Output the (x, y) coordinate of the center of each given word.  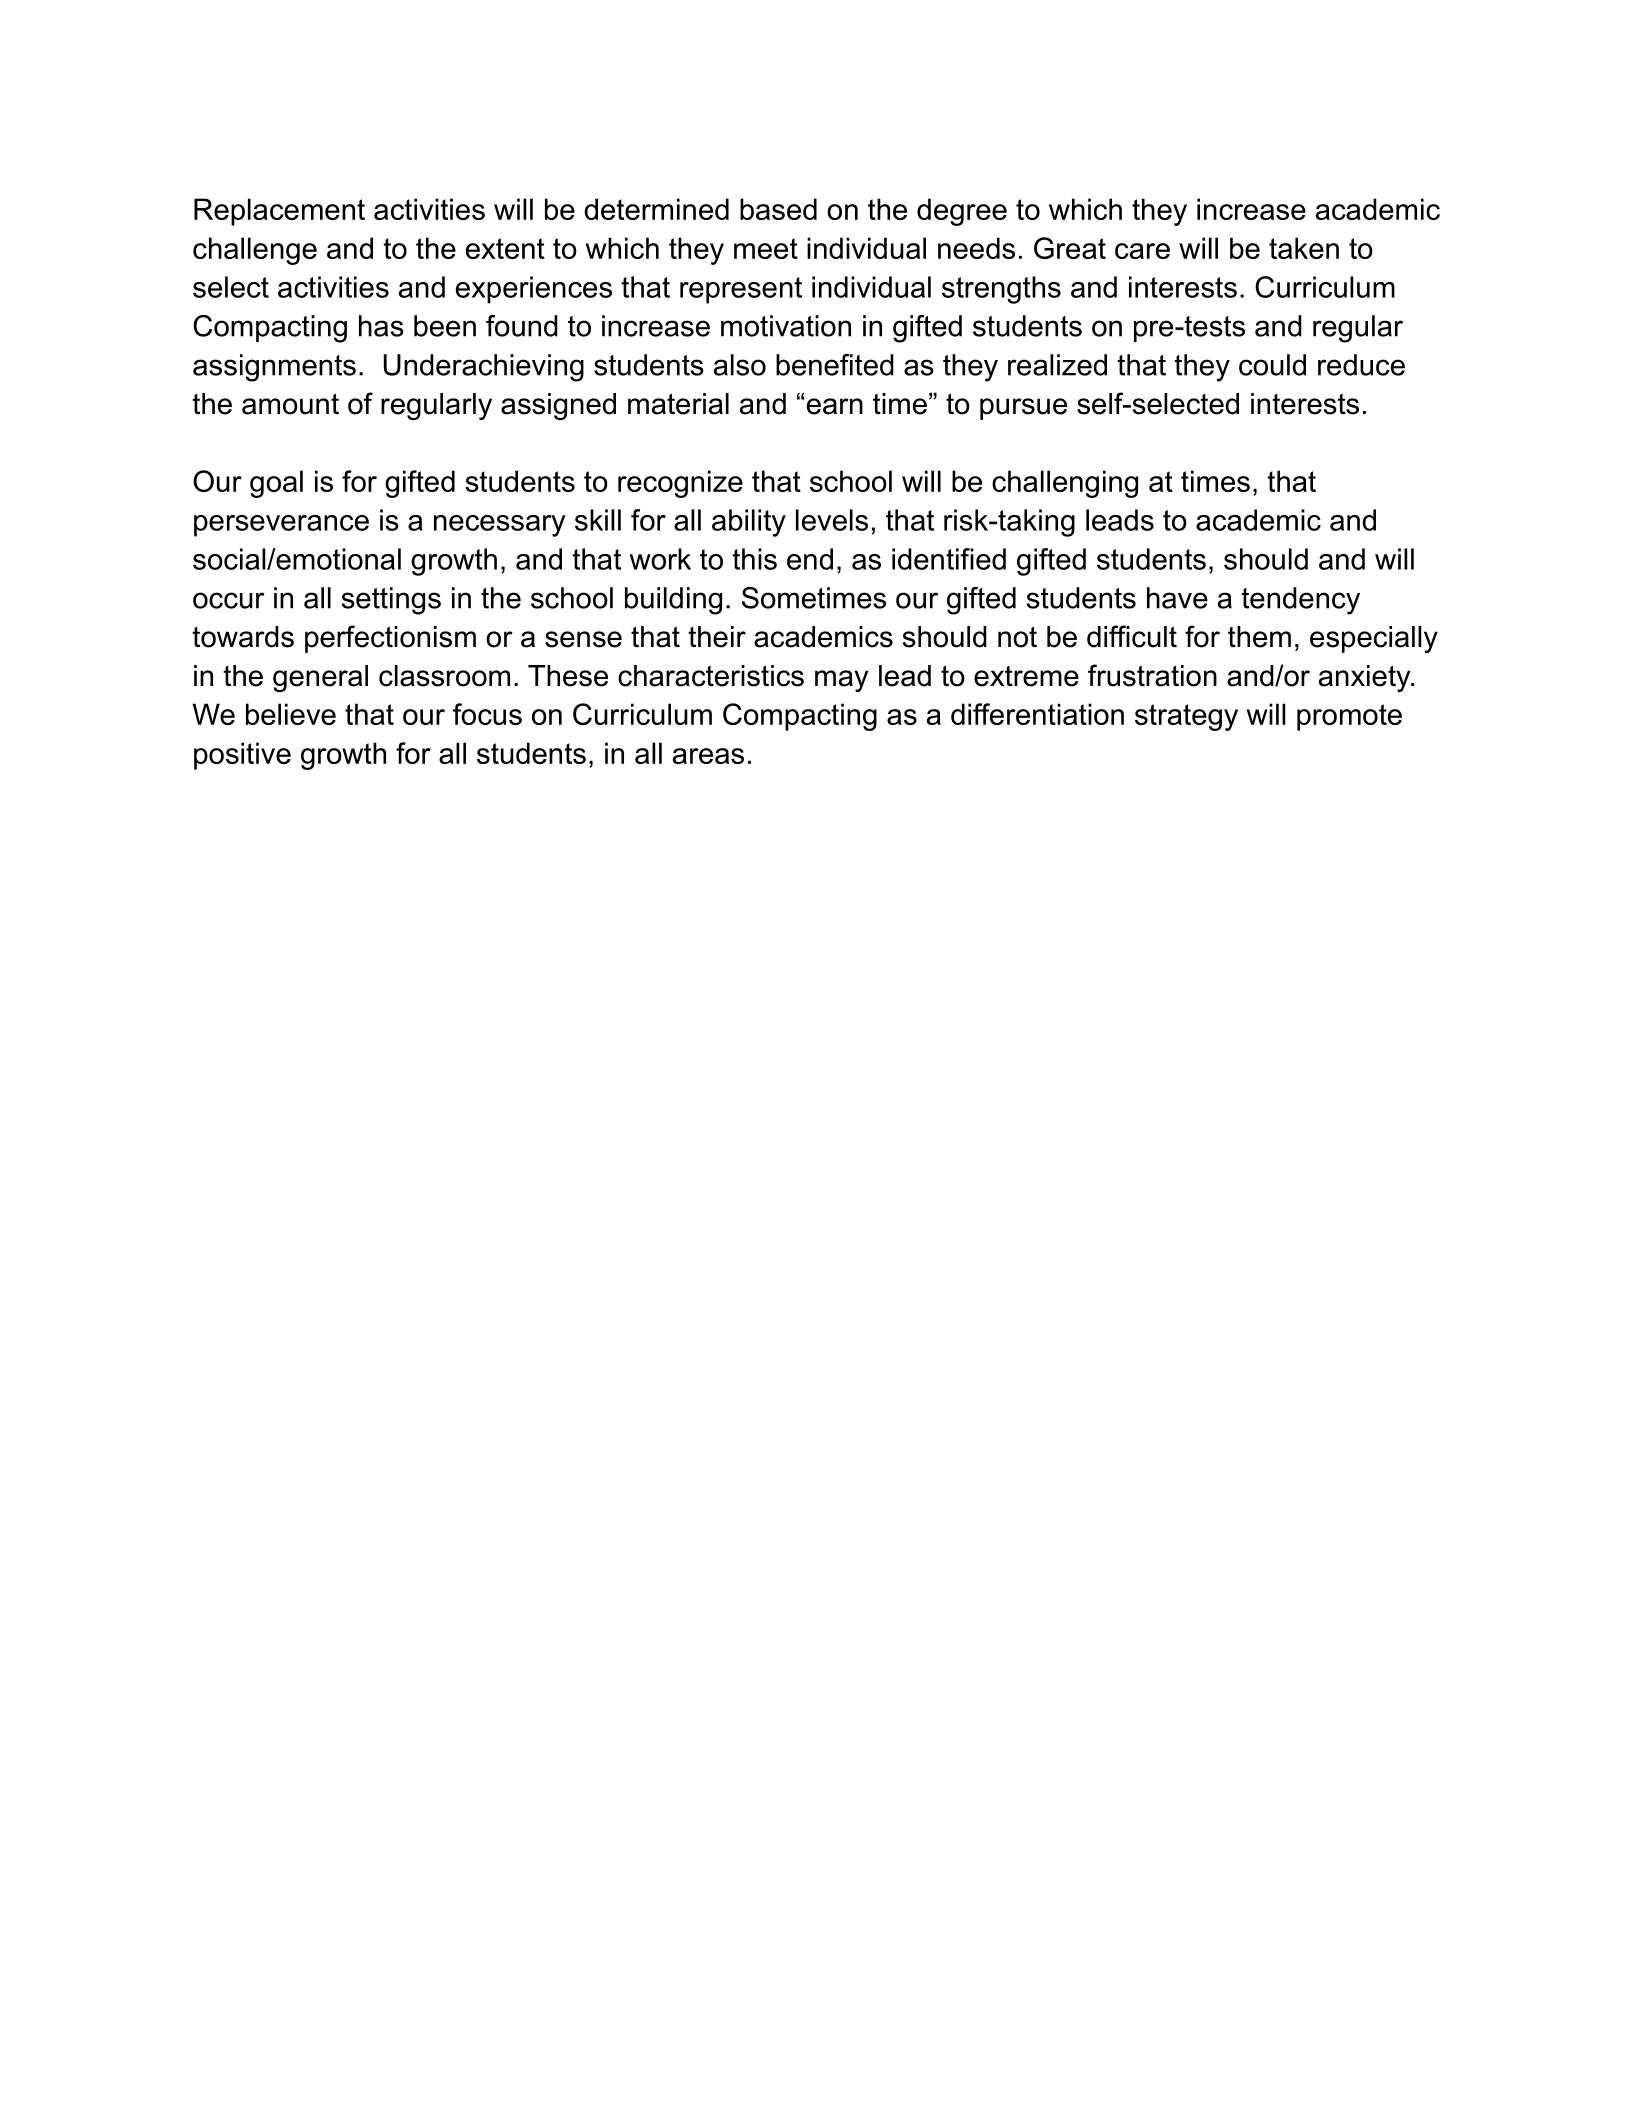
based (778, 209)
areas (708, 756)
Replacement (279, 212)
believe (291, 714)
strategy (1186, 717)
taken (1304, 248)
